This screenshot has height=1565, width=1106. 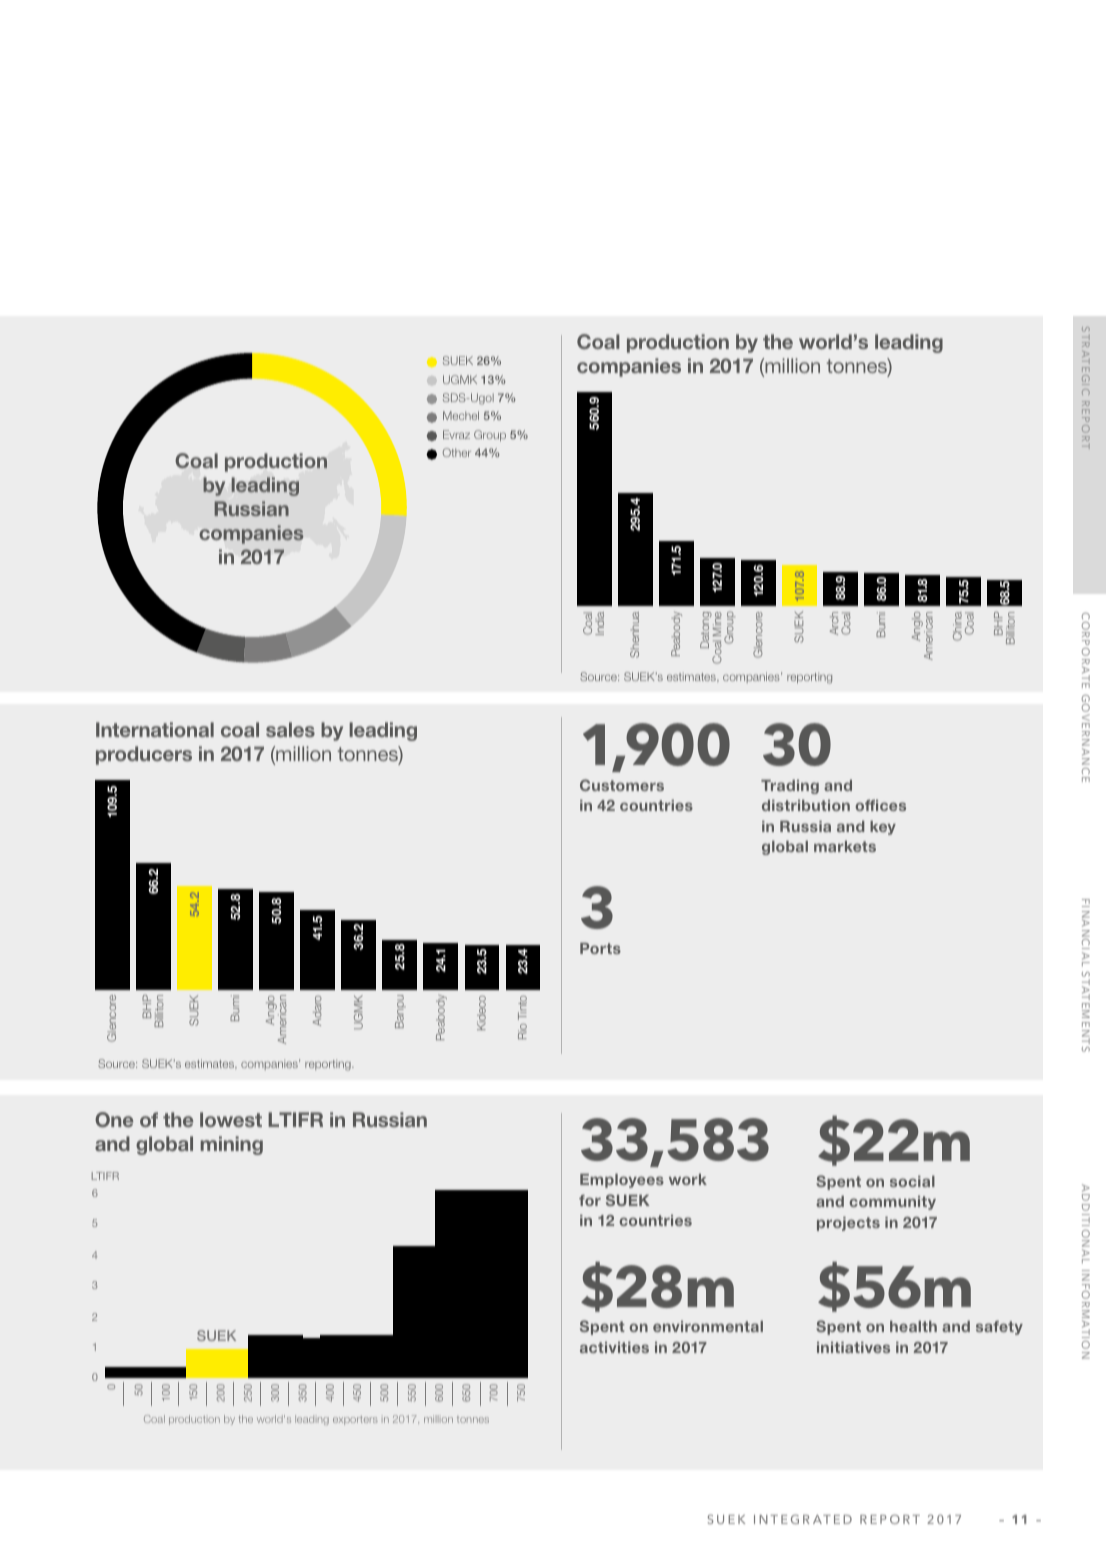 What do you see at coordinates (355, 1420) in the screenshot?
I see `exporters` at bounding box center [355, 1420].
